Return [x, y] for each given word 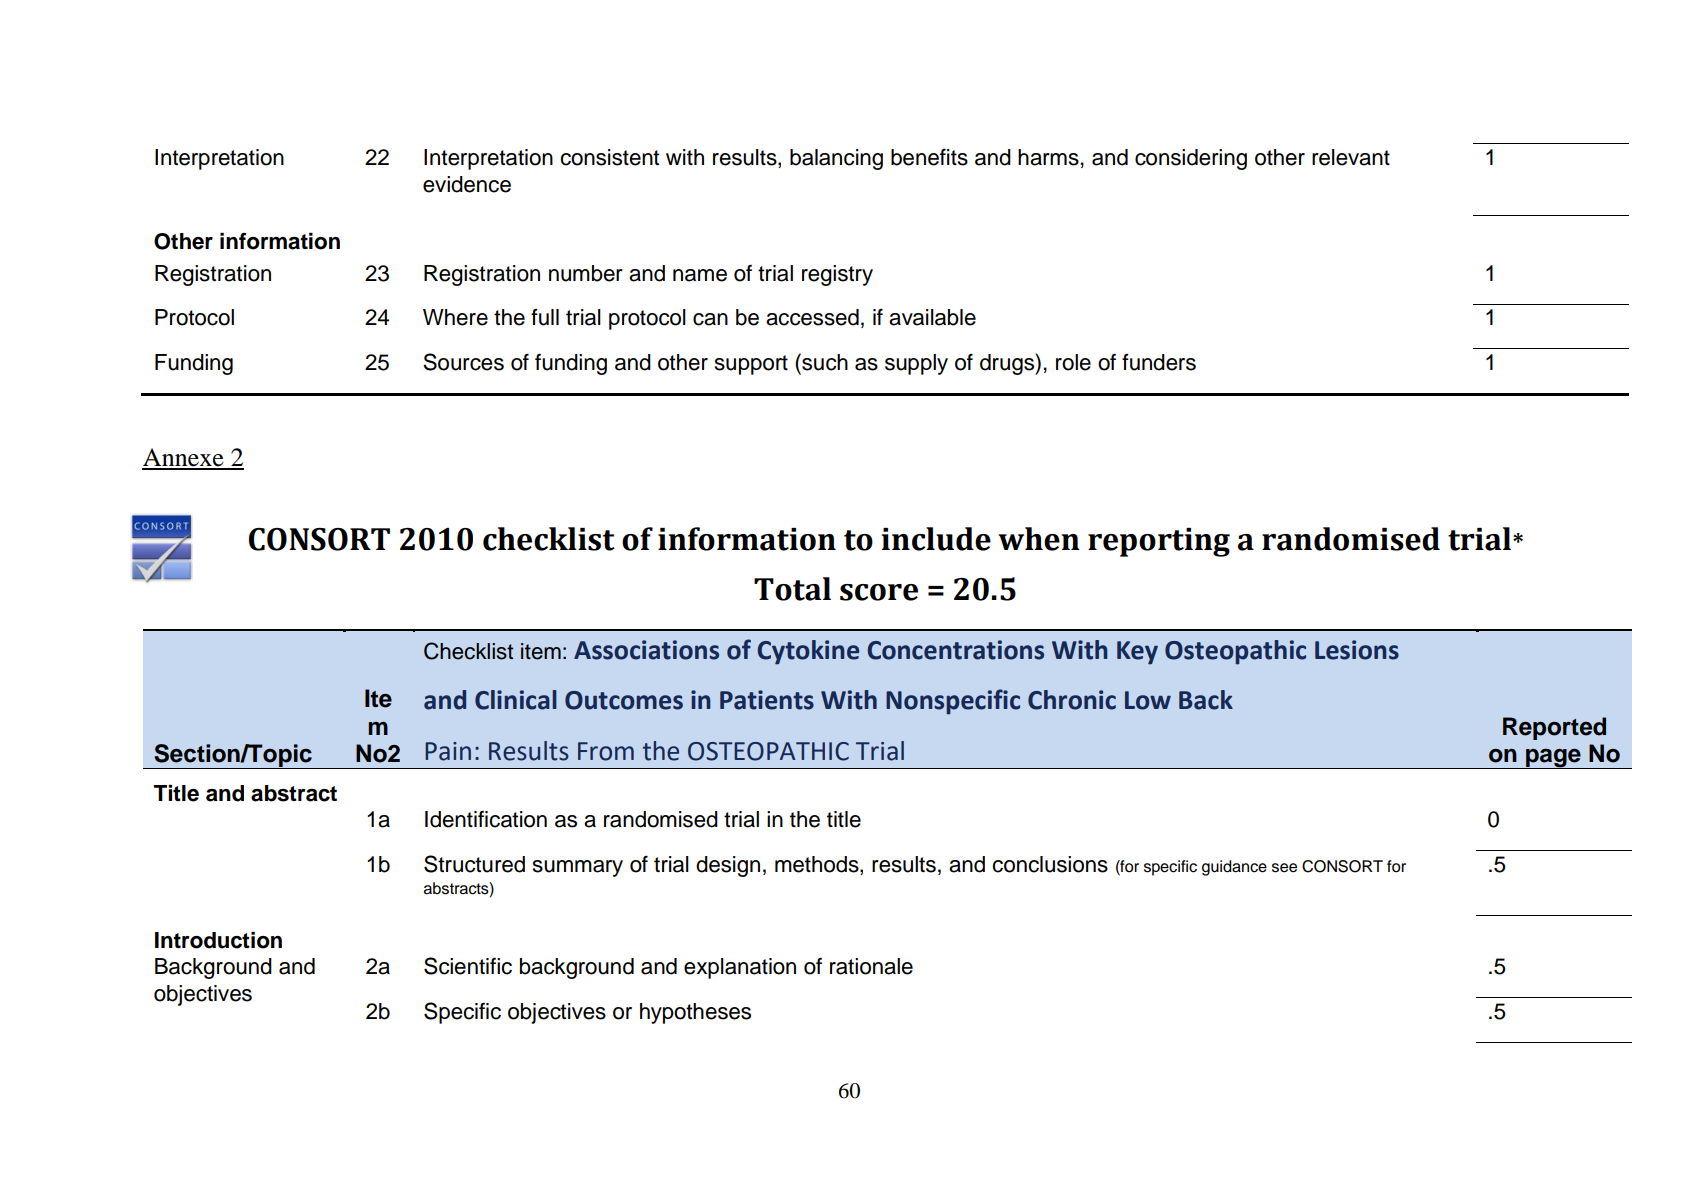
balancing [836, 159]
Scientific [468, 966]
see [1284, 868]
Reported [1554, 728]
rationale [871, 966]
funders [1159, 362]
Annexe [184, 458]
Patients [767, 700]
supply [916, 364]
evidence [467, 184]
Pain [448, 751]
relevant [1351, 157]
